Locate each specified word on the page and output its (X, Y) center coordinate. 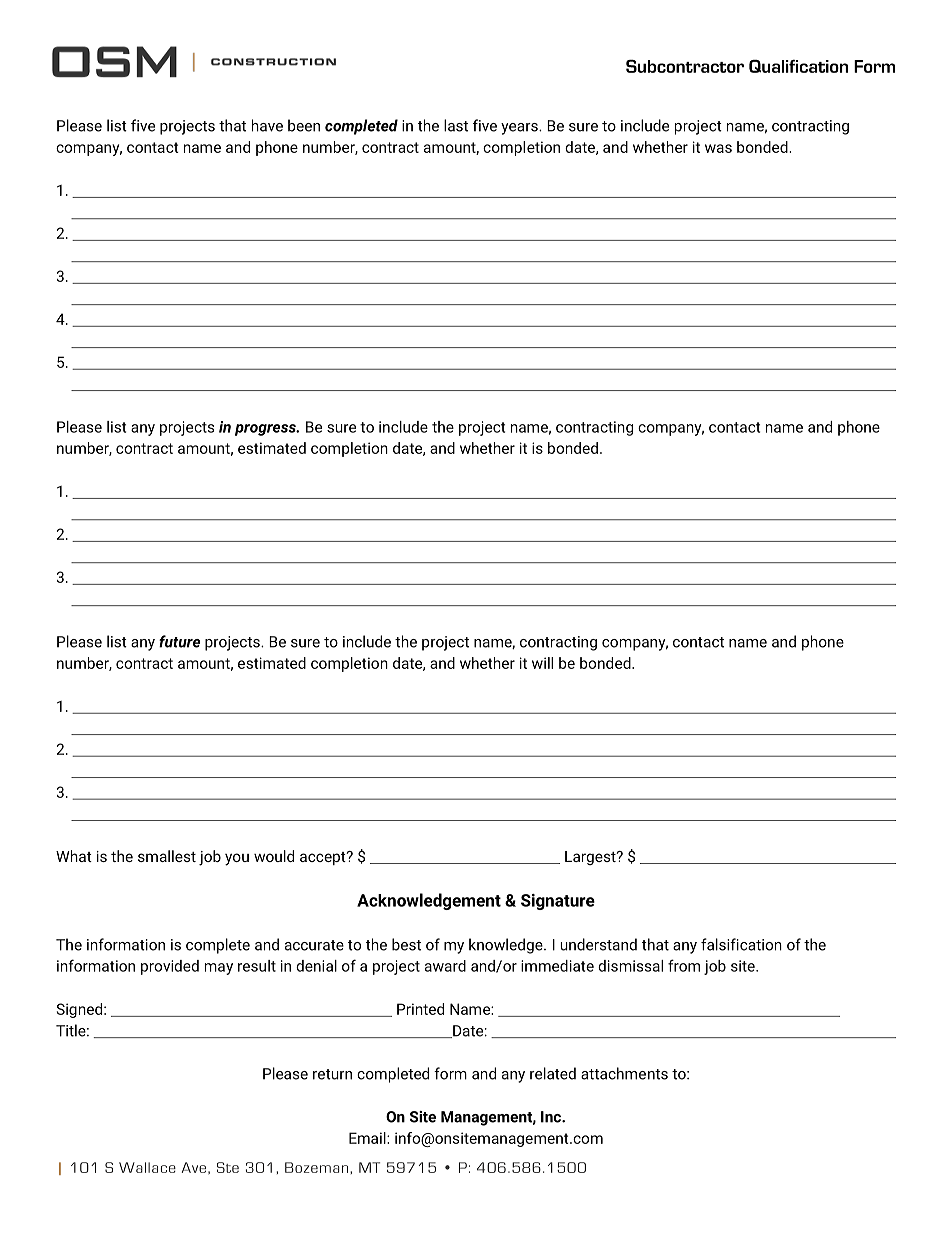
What (74, 856)
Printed (420, 1009)
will (542, 663)
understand (598, 944)
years (520, 129)
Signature (558, 902)
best (406, 944)
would (274, 856)
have (267, 125)
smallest (167, 856)
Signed (79, 1010)
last (456, 125)
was (718, 148)
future (179, 641)
